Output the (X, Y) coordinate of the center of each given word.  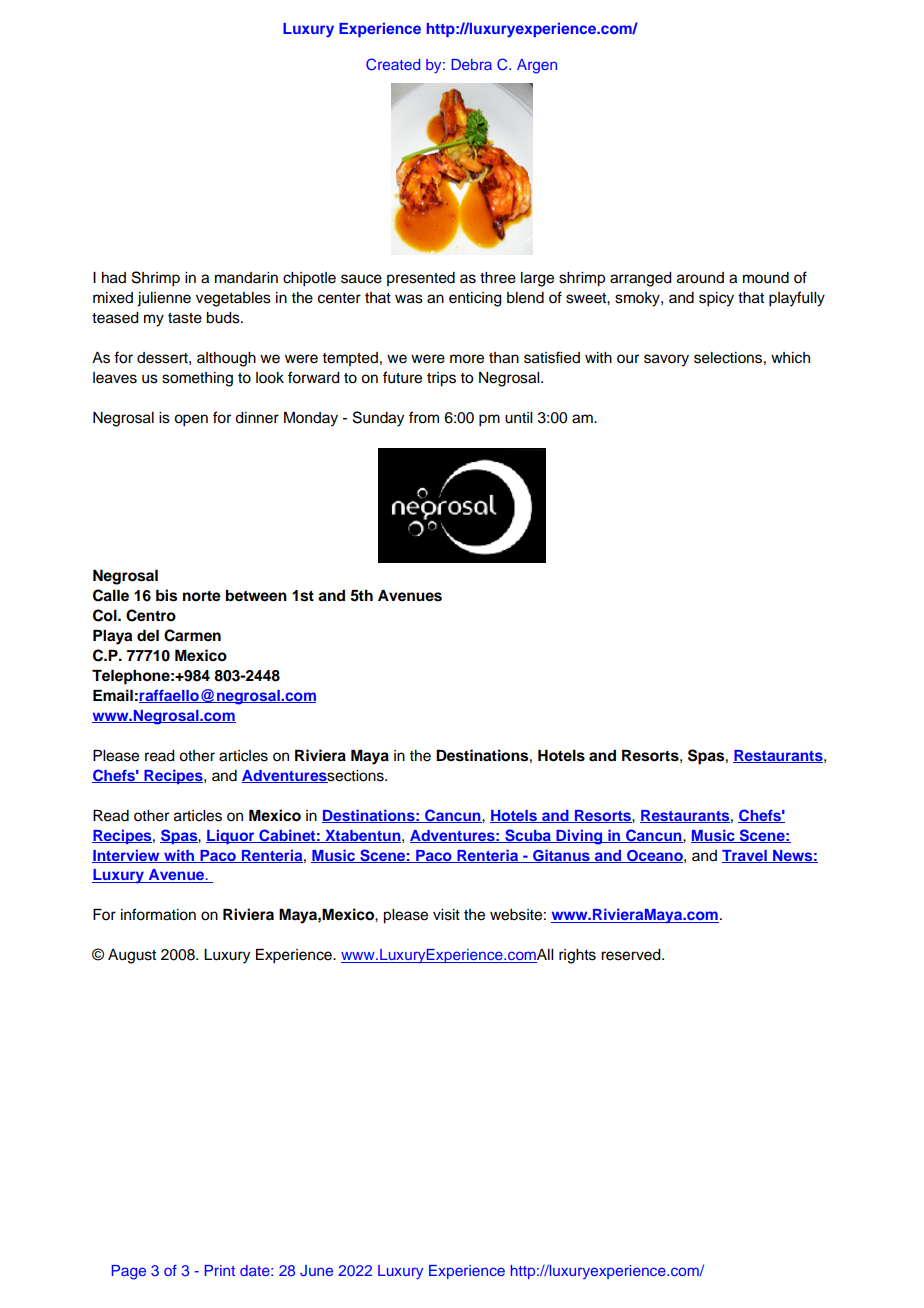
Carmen (192, 635)
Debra (472, 64)
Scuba (528, 836)
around (700, 278)
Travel (745, 856)
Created (393, 64)
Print (220, 1270)
